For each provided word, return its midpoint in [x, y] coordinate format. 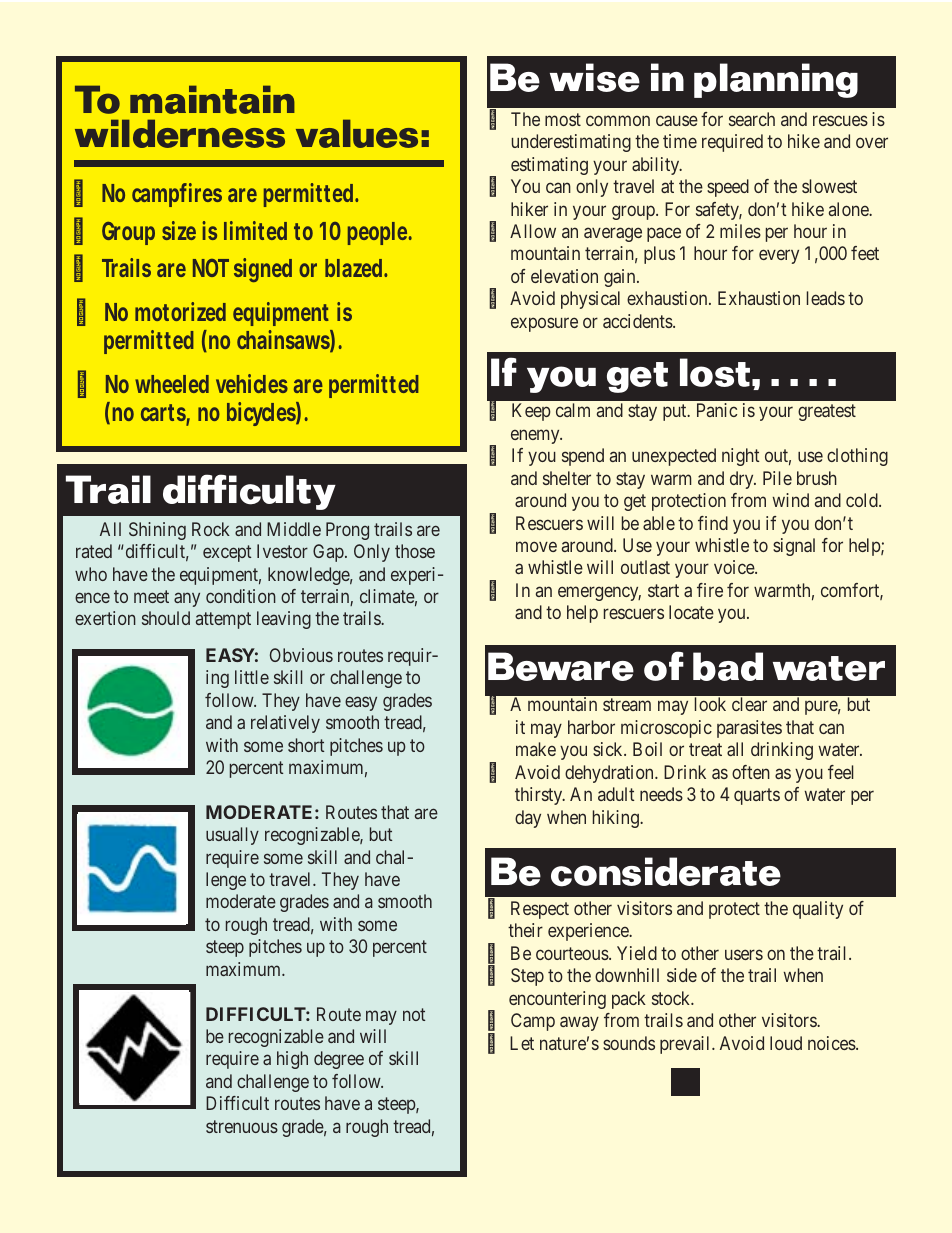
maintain [212, 99]
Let [522, 1043]
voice [735, 567]
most [563, 119]
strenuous [242, 1126]
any [187, 599]
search [752, 119]
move [536, 546]
